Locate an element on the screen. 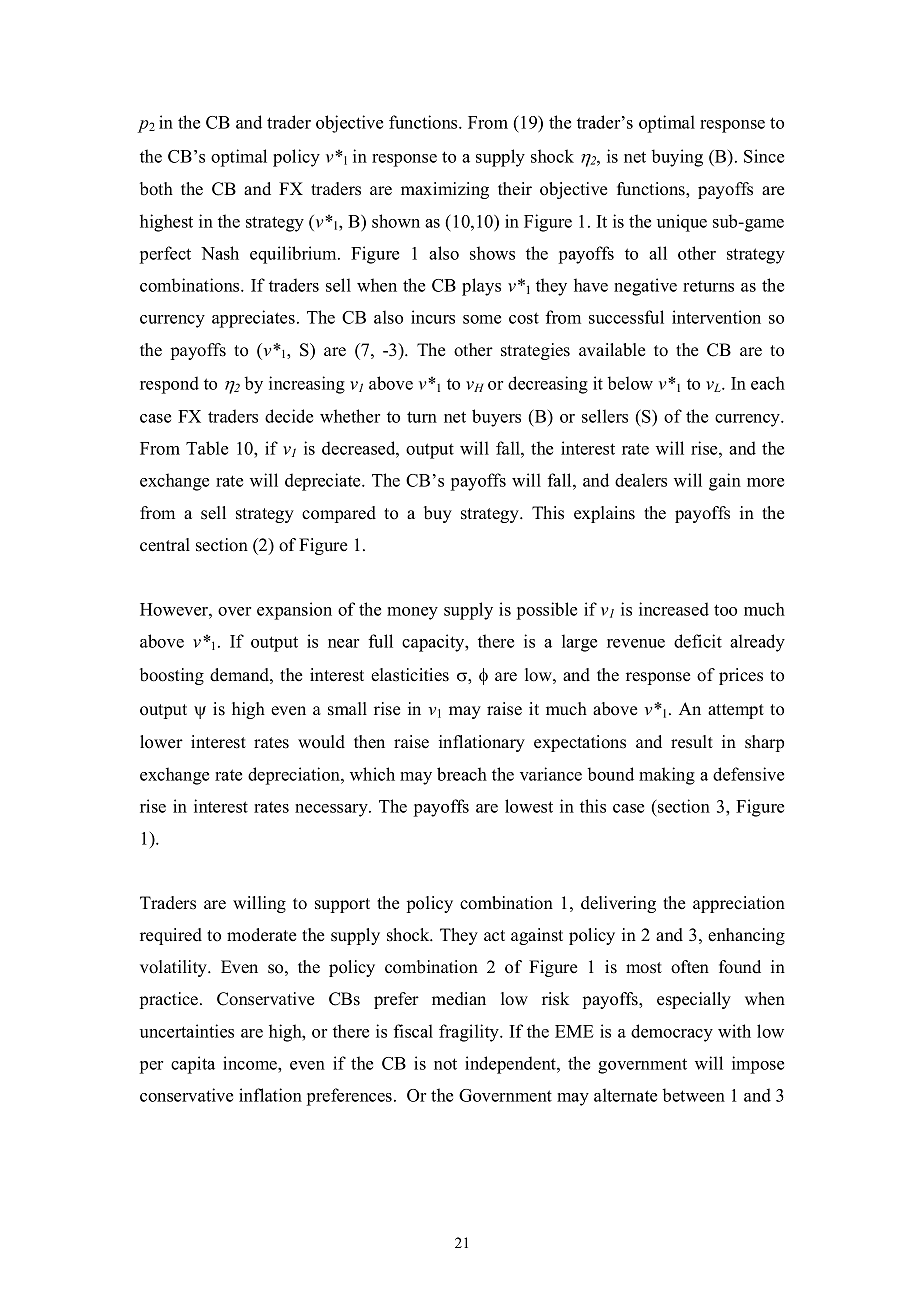 Image resolution: width=924 pixels, height=1308 pixels. capita is located at coordinates (193, 1065).
